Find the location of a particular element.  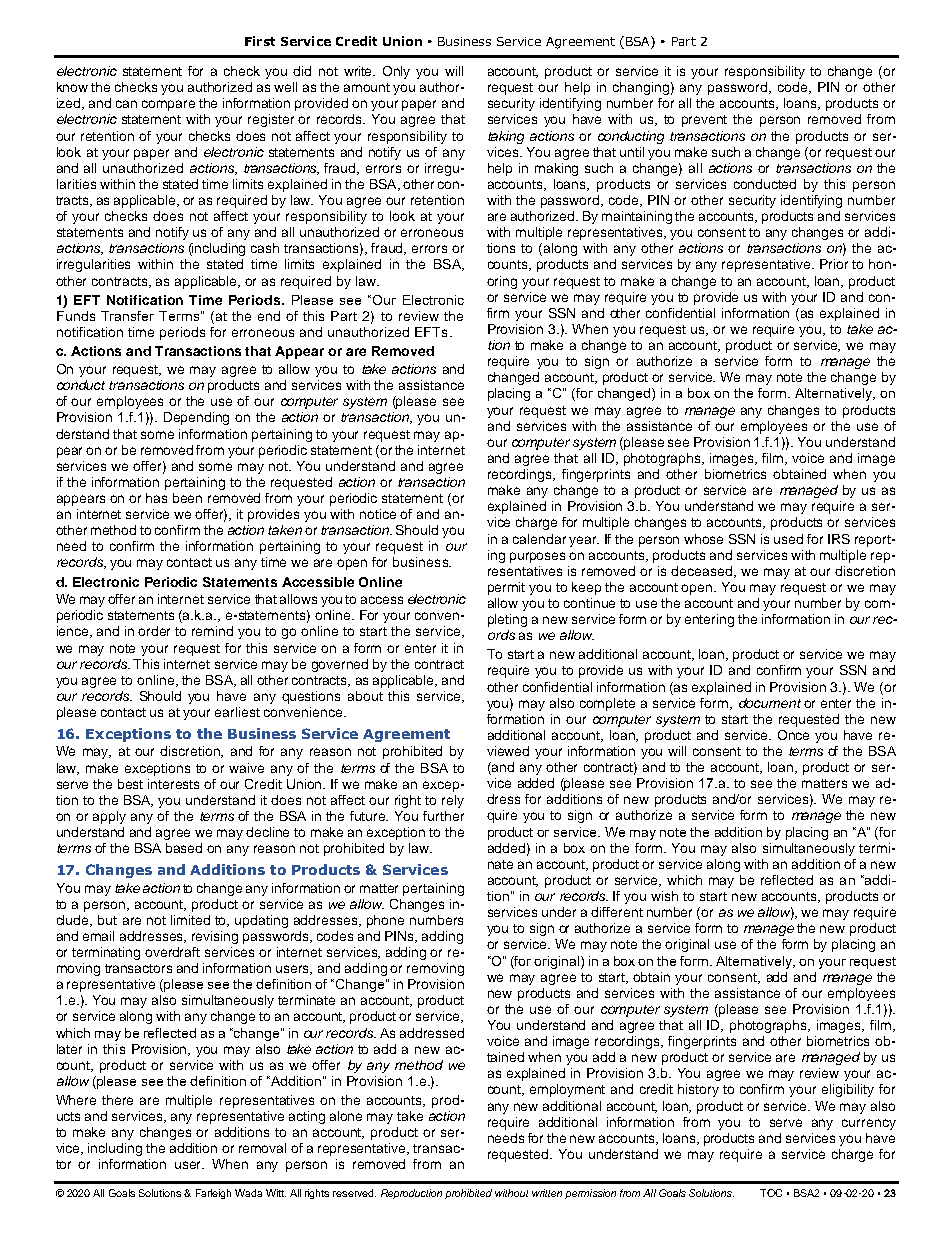

prevent is located at coordinates (704, 121).
